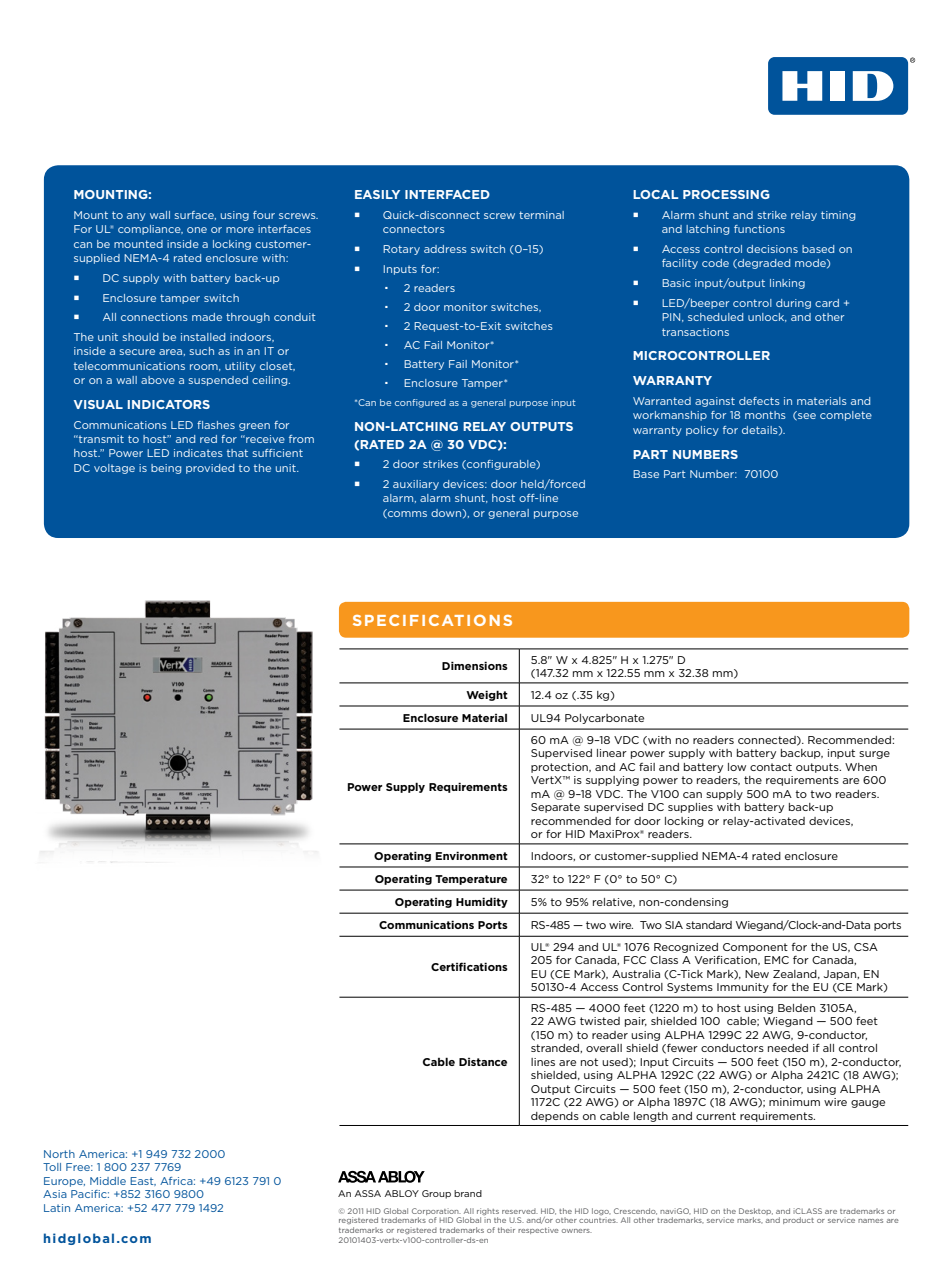  I want to click on Middle, so click(108, 1181).
